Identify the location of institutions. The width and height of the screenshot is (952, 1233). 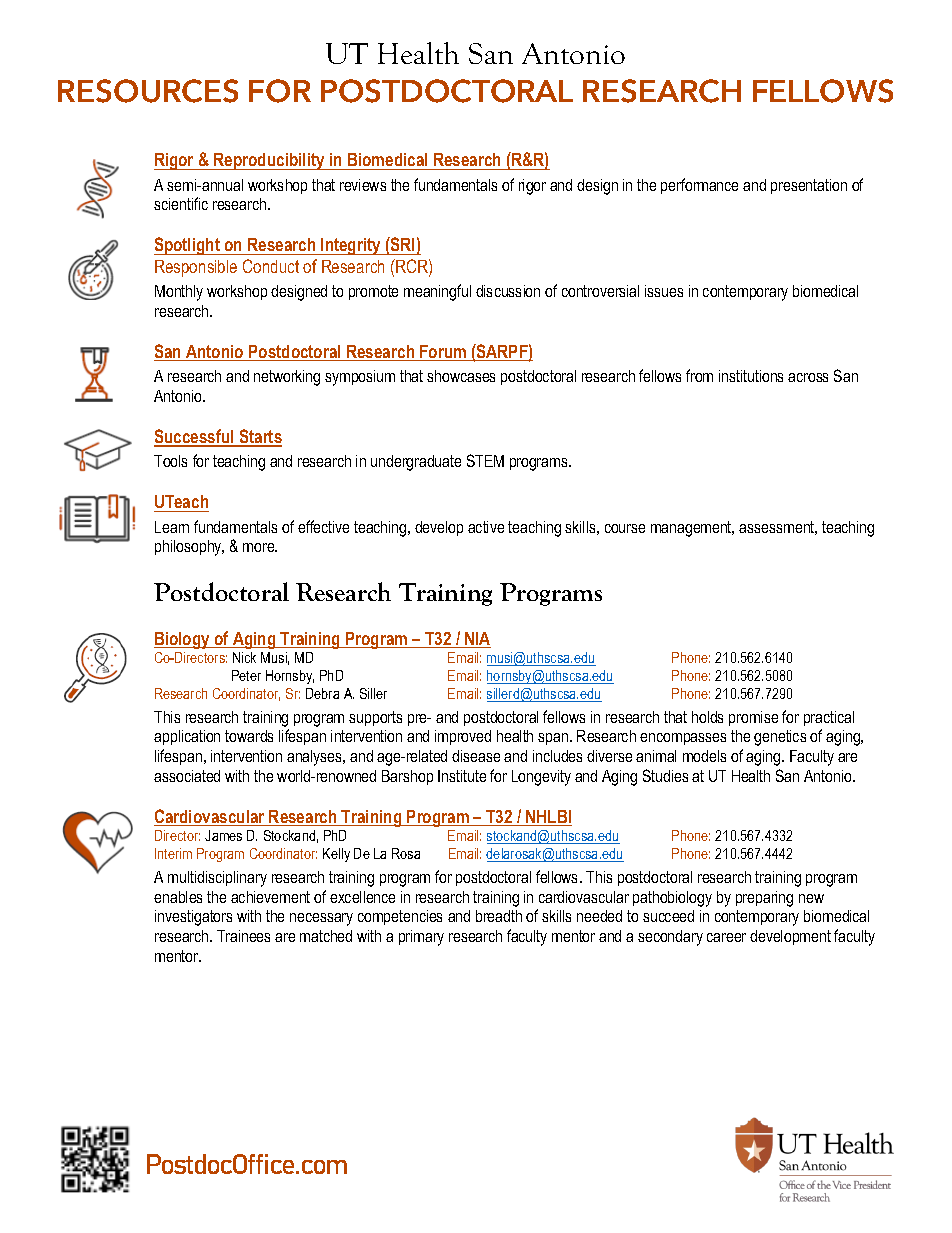
(751, 376).
